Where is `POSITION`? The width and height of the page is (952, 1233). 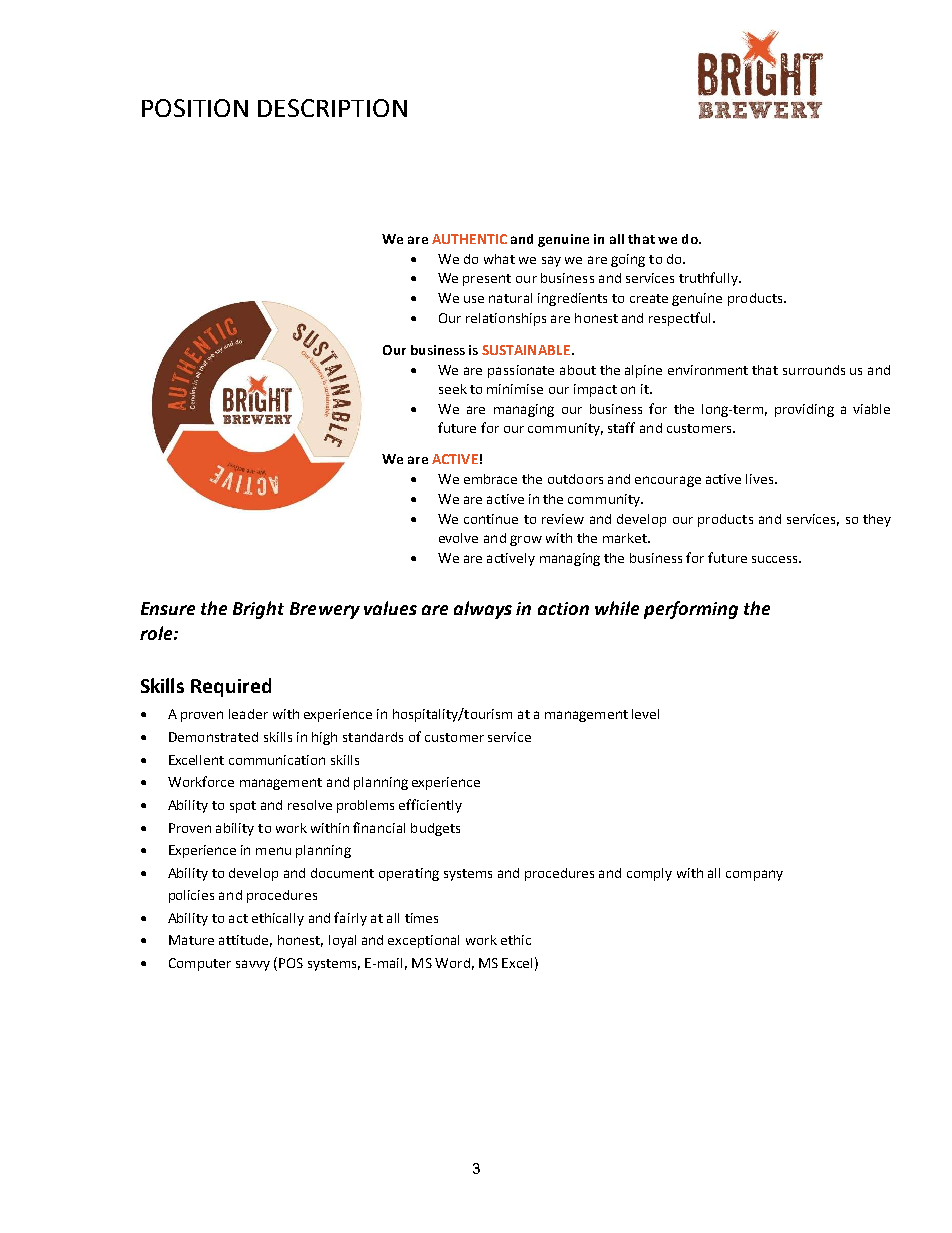
POSITION is located at coordinates (195, 108).
